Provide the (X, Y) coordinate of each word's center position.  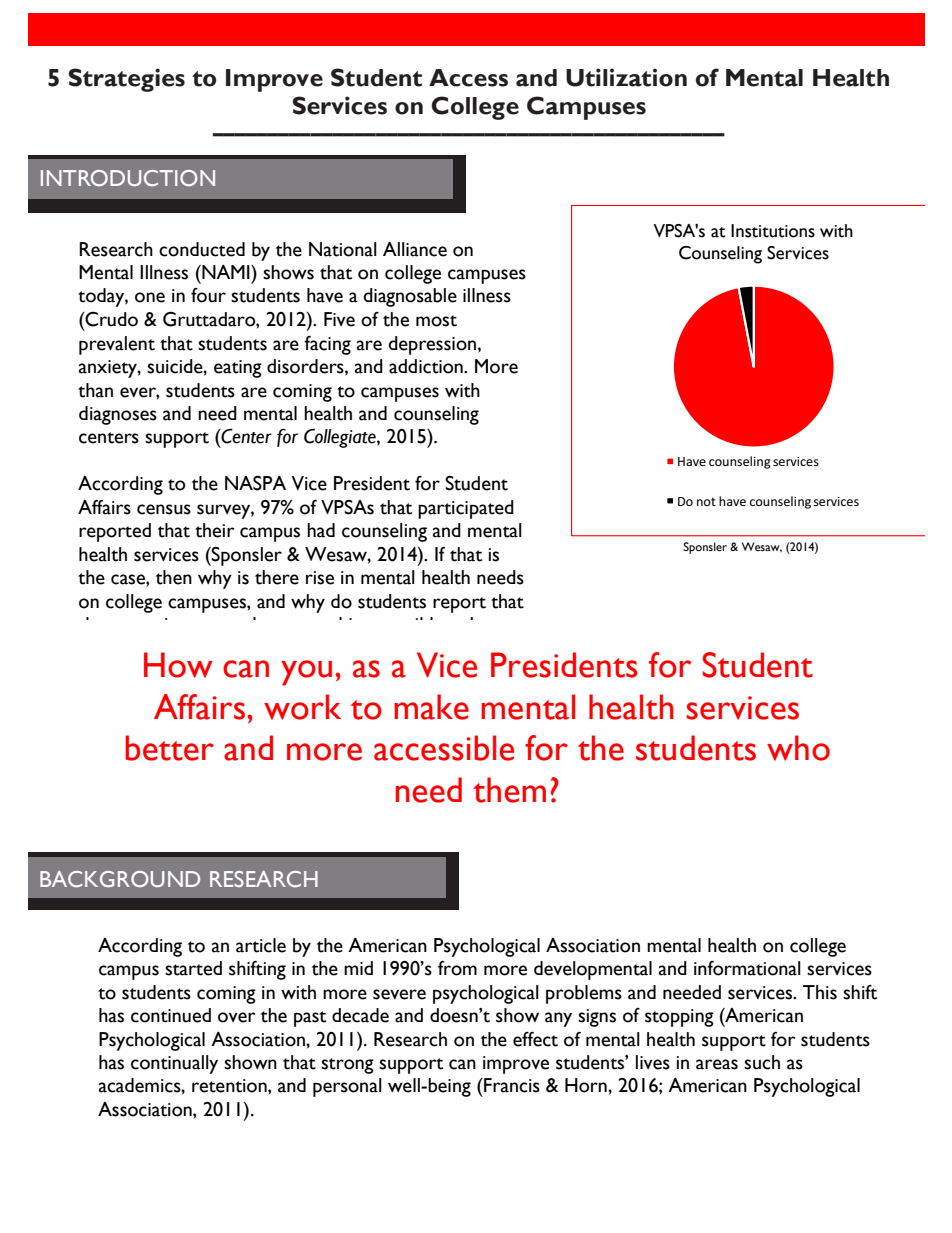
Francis (511, 1085)
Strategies (126, 80)
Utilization (626, 77)
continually (174, 1064)
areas (717, 1064)
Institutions (773, 231)
